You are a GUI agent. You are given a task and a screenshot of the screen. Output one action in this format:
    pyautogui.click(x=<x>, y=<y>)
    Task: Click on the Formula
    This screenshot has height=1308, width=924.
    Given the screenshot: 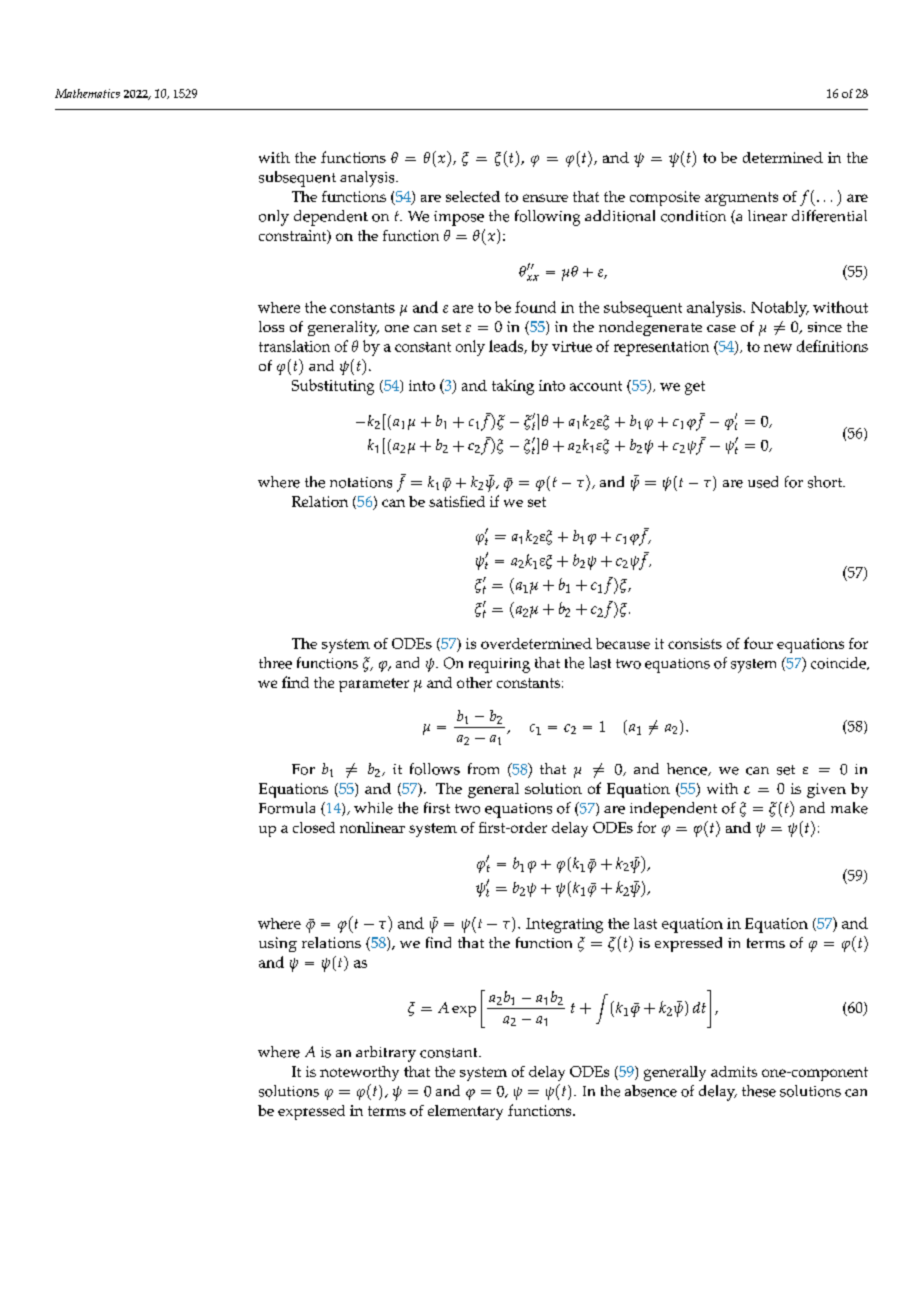 What is the action you would take?
    pyautogui.click(x=287, y=808)
